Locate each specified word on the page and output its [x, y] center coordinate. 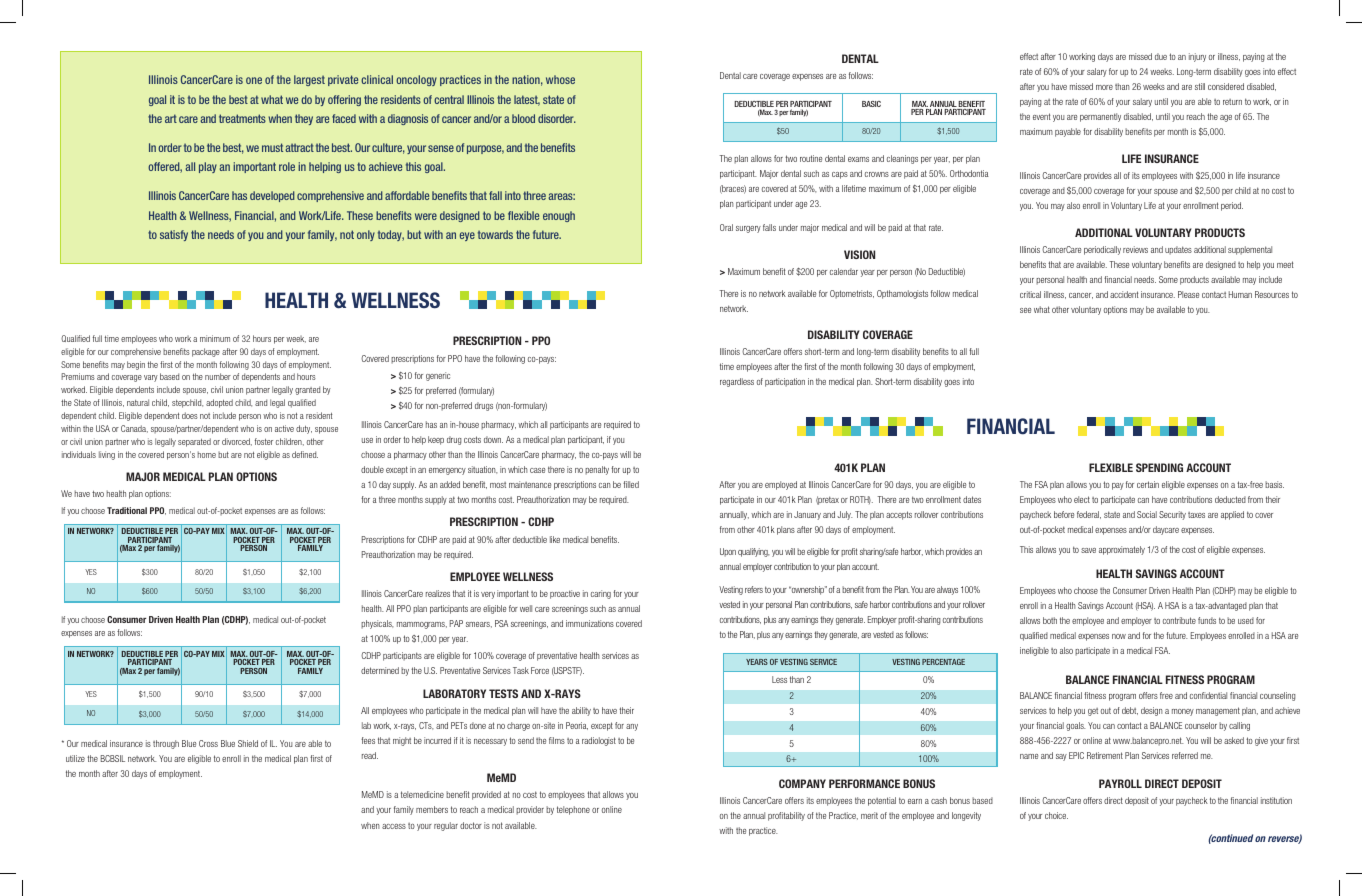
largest [309, 80]
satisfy [174, 235]
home [207, 454]
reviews [1135, 249]
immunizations [590, 623]
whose [560, 79]
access [394, 826]
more [1104, 87]
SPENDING [1159, 467]
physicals [377, 624]
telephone [573, 810]
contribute [1179, 620]
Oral [726, 227]
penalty [597, 470]
